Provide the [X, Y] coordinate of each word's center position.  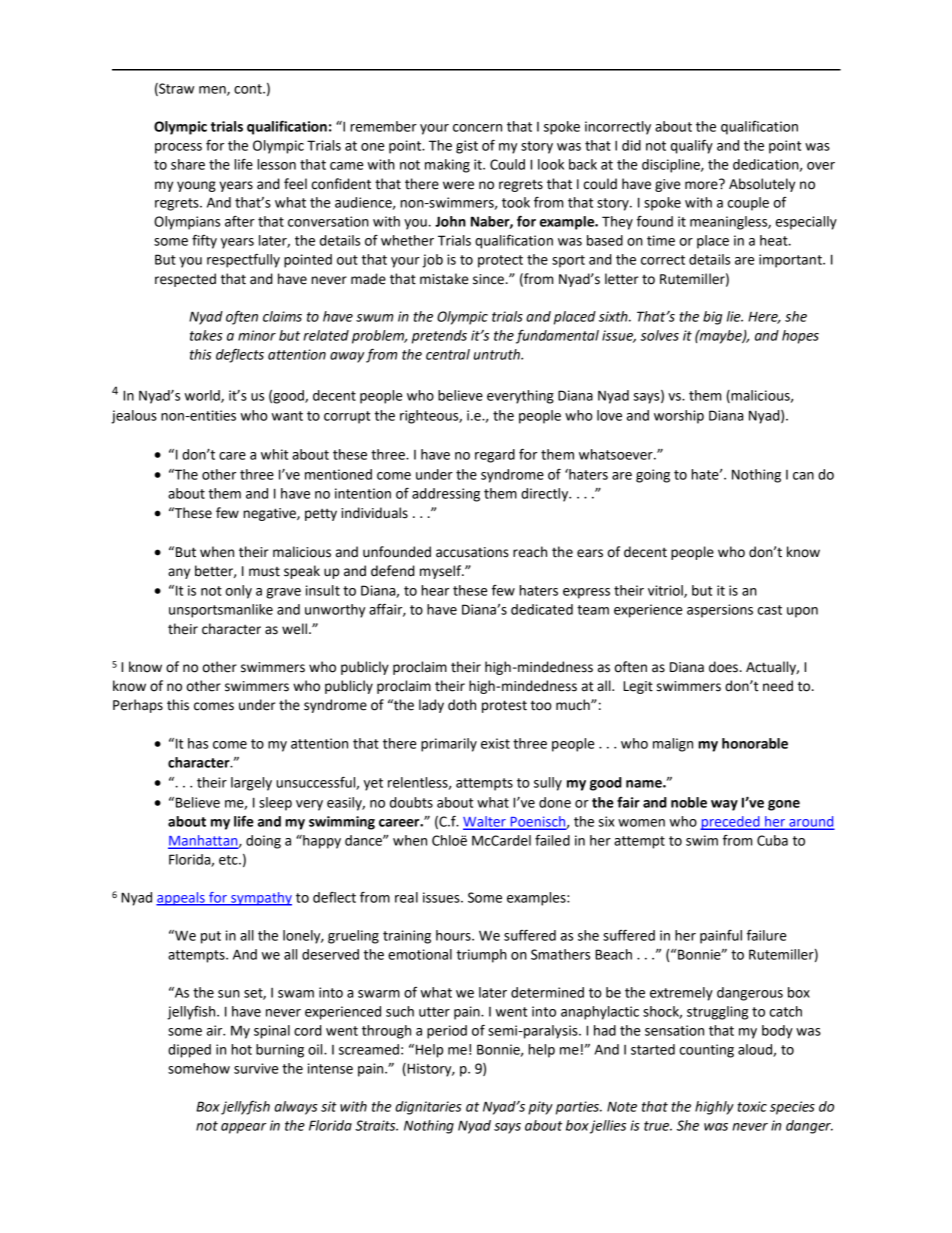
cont [249, 89]
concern [477, 128]
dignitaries [428, 1108]
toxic [752, 1106]
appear [243, 1128]
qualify [692, 147]
